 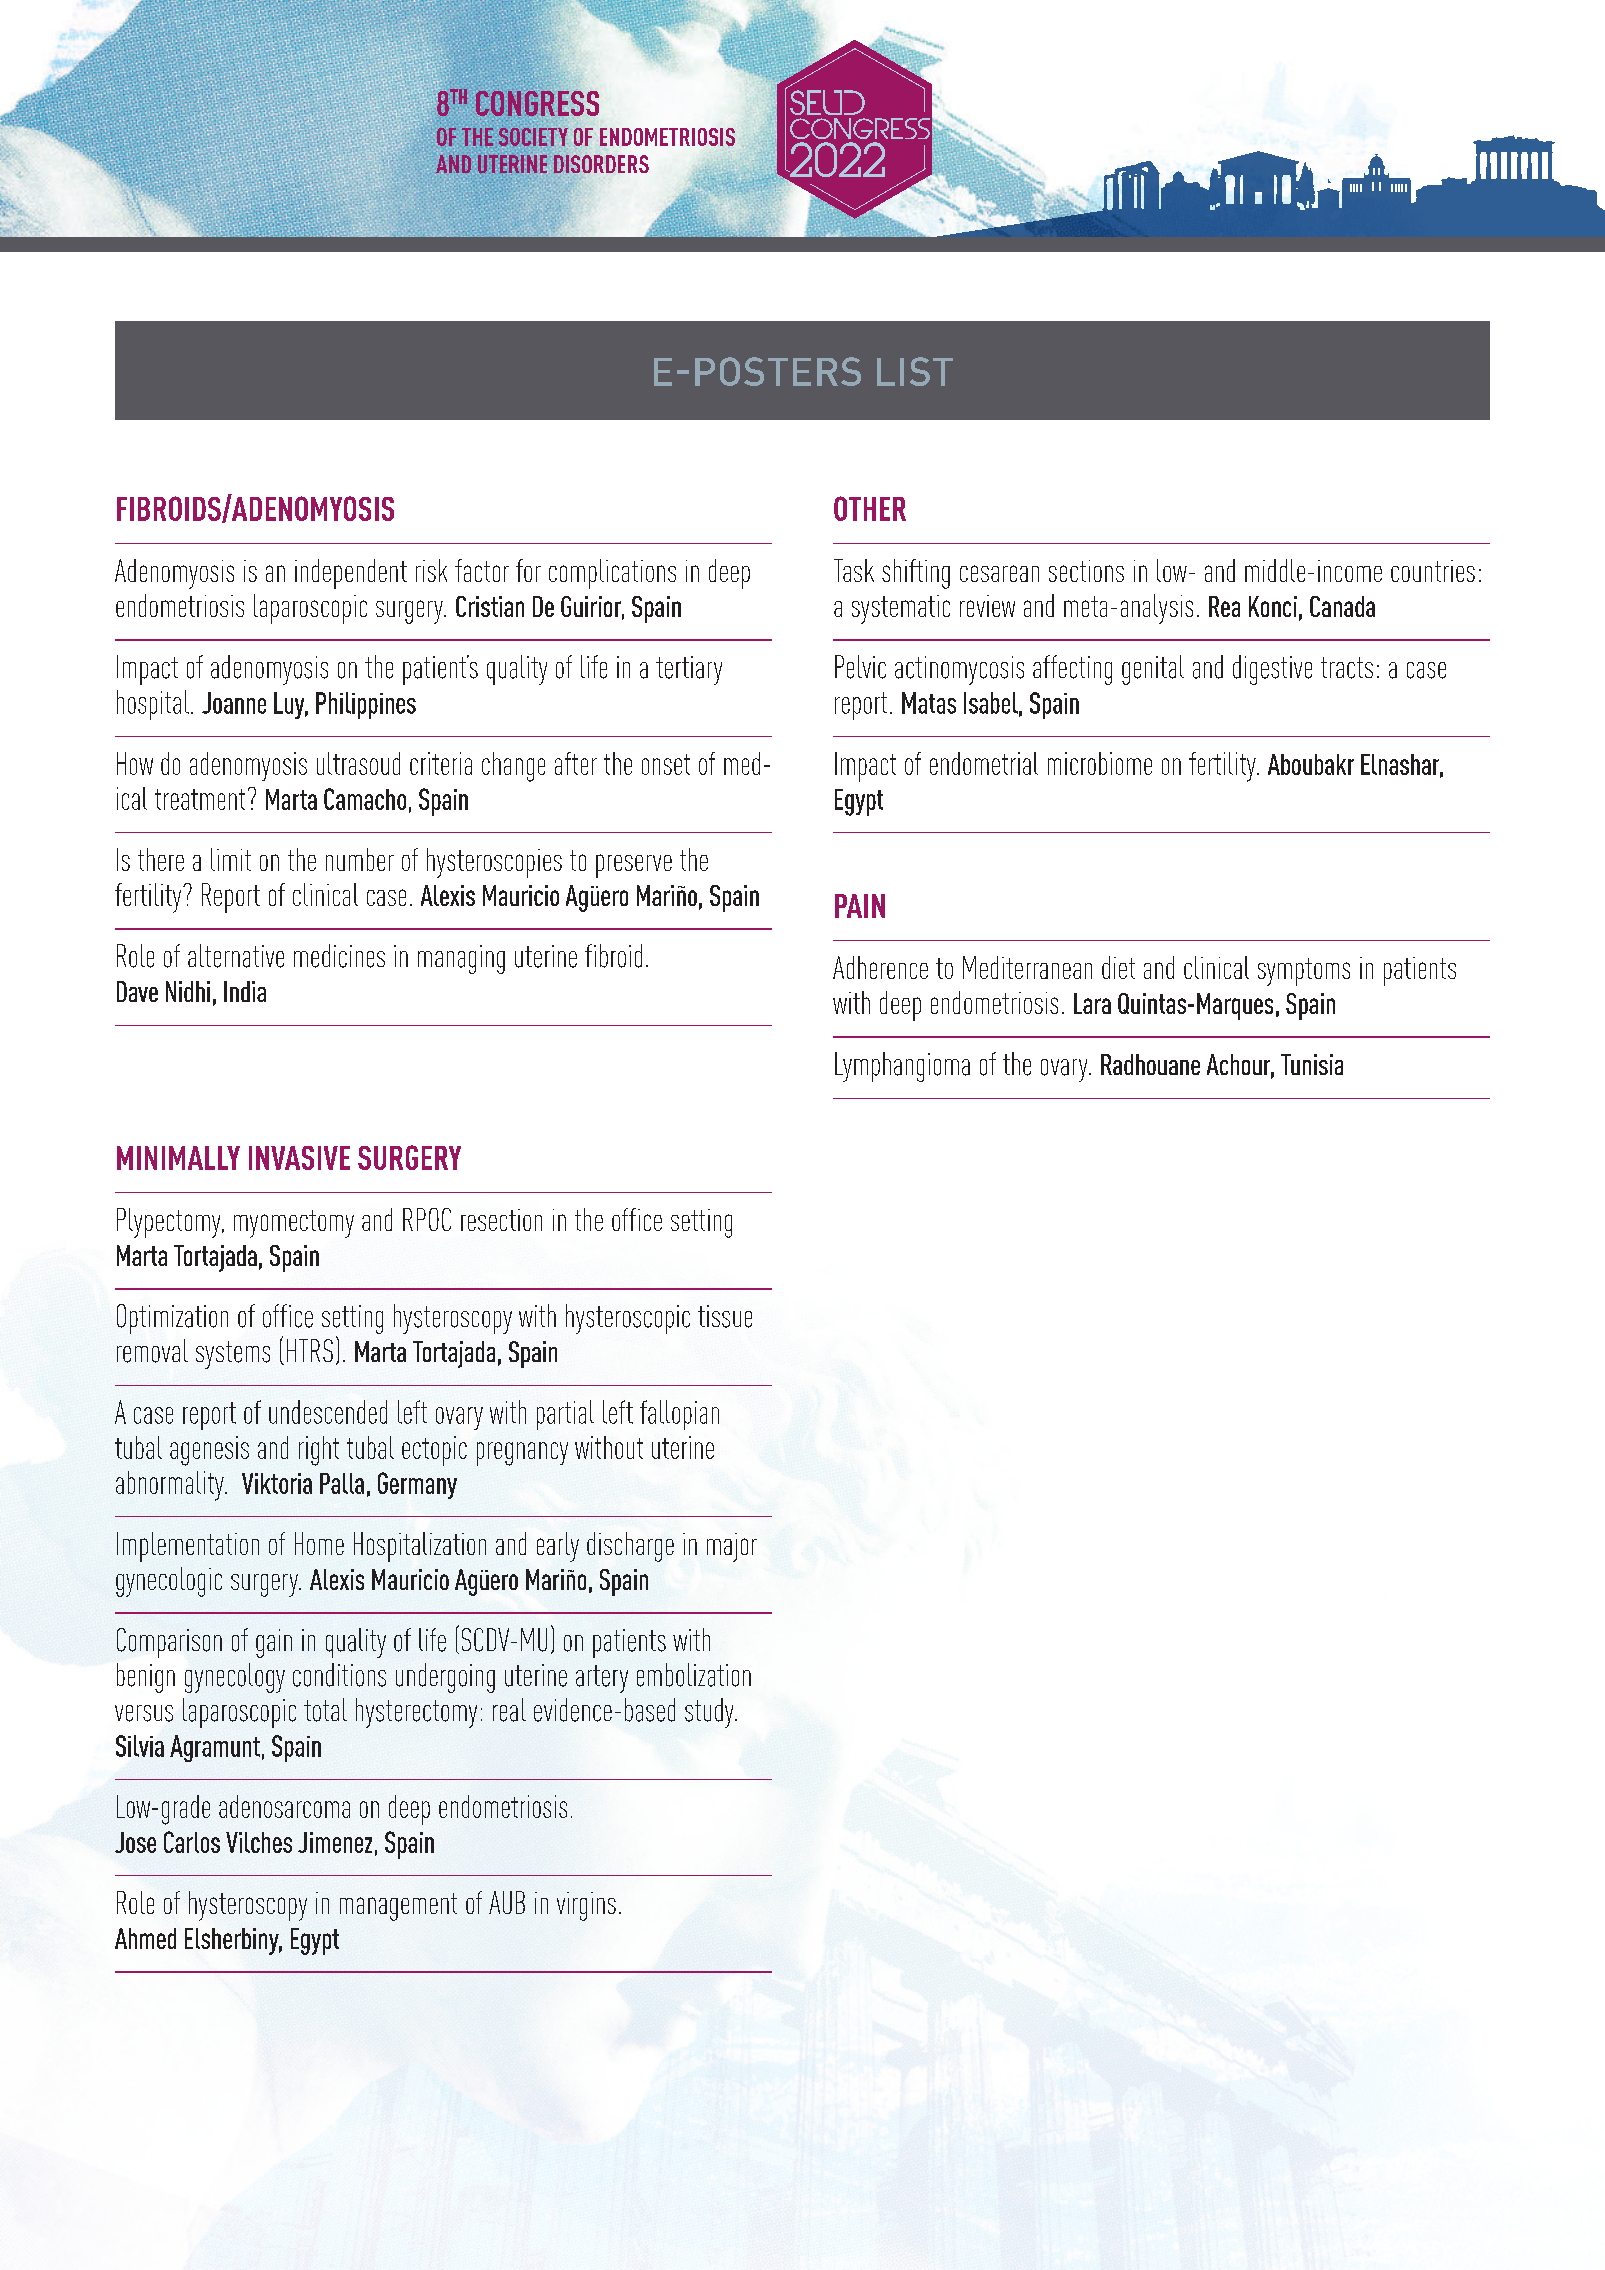 What do you see at coordinates (600, 165) in the screenshot?
I see `DISORDERS` at bounding box center [600, 165].
